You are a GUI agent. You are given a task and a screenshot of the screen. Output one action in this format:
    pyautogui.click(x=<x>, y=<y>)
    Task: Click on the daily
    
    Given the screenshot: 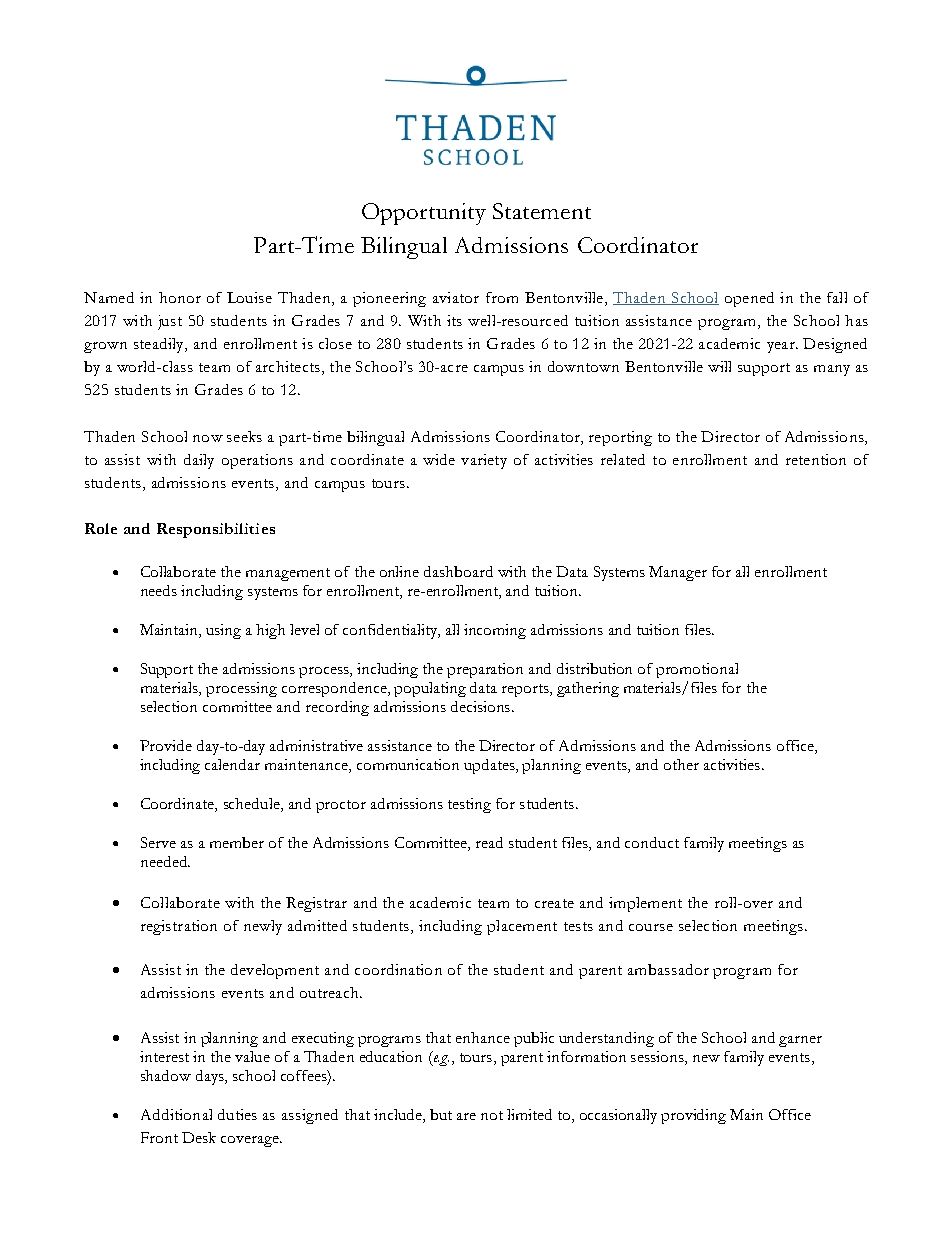 What is the action you would take?
    pyautogui.click(x=199, y=461)
